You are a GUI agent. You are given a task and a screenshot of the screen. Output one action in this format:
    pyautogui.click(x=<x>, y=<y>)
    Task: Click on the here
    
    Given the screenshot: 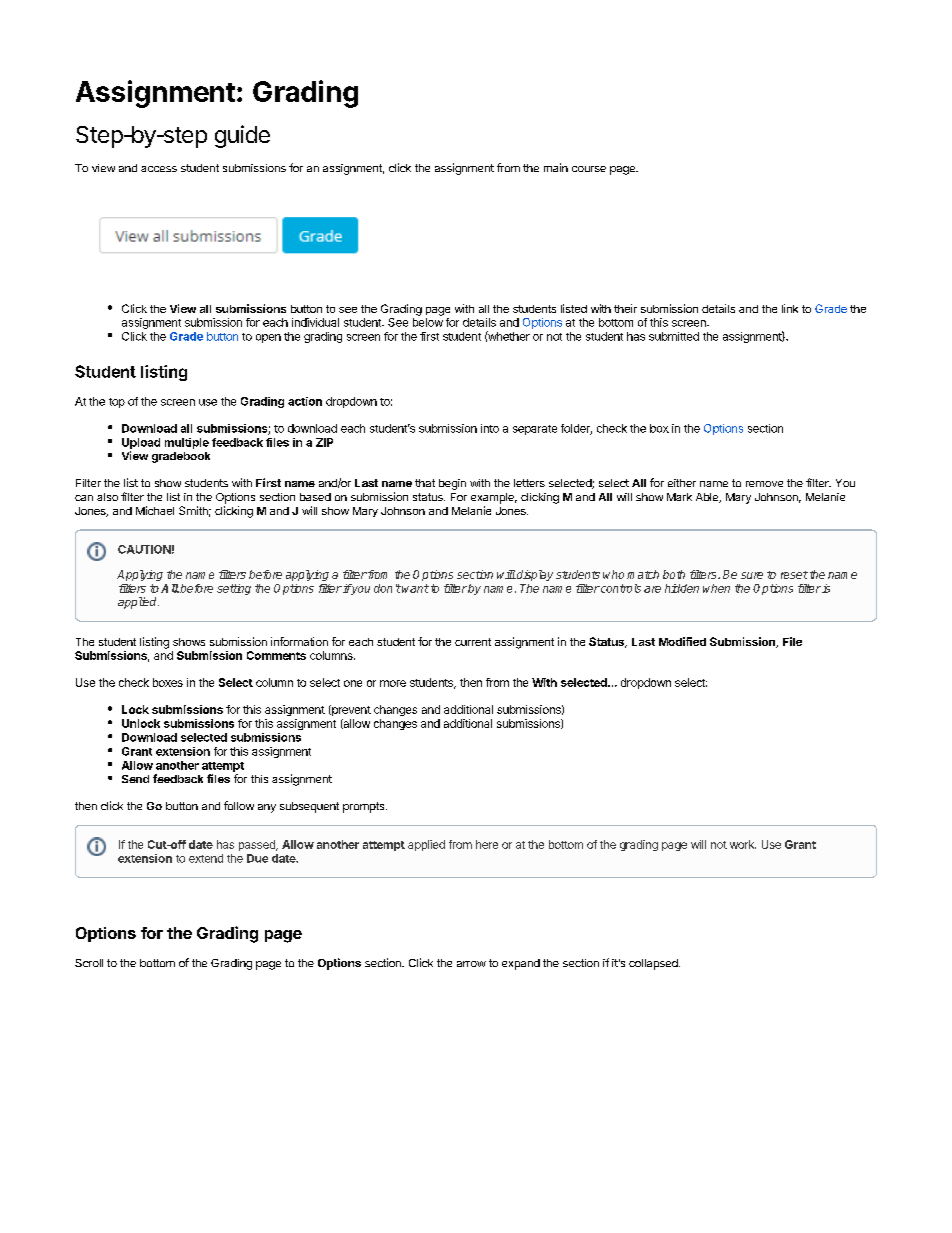 What is the action you would take?
    pyautogui.click(x=487, y=844)
